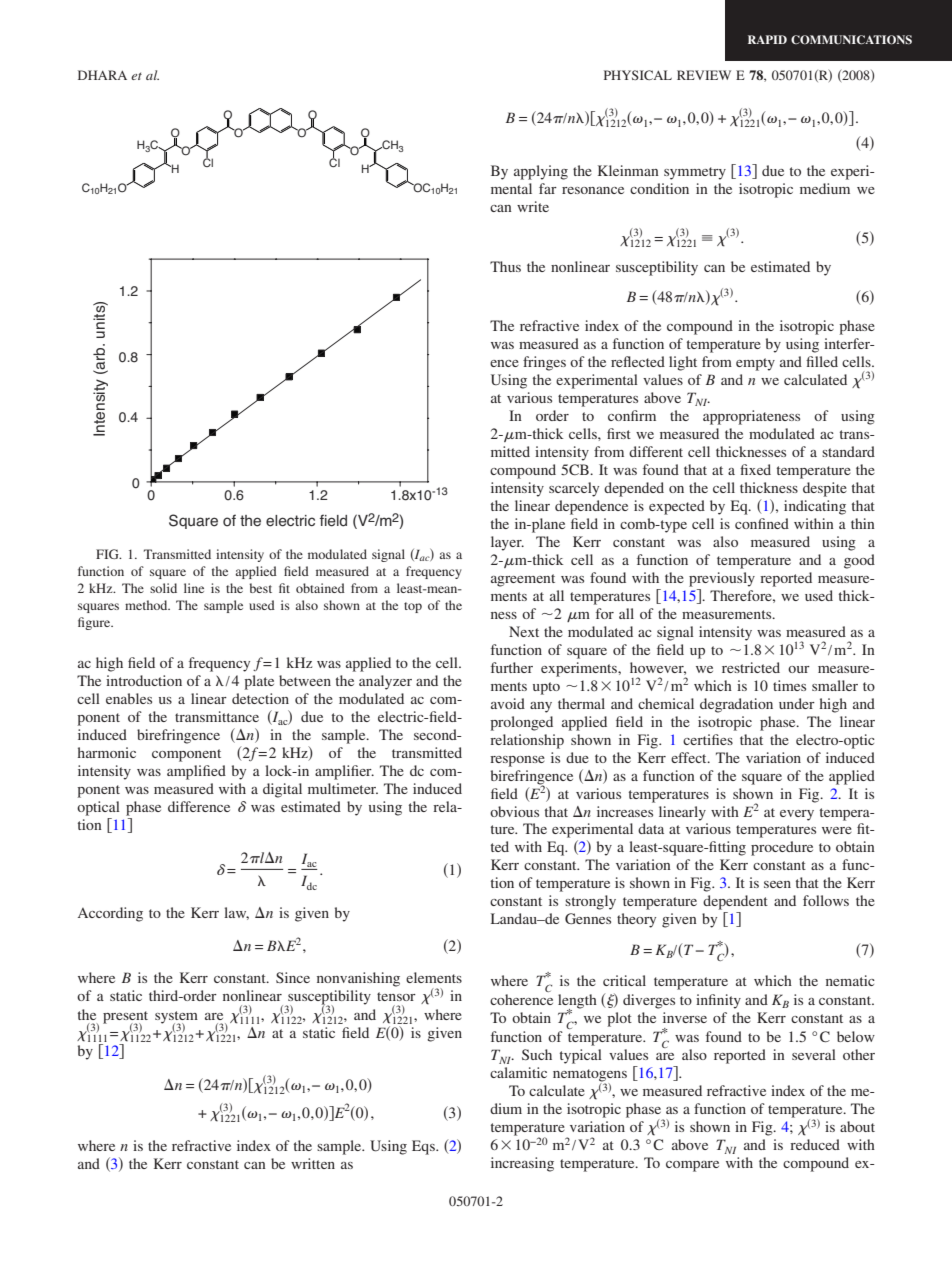  I want to click on obvious, so click(514, 811).
